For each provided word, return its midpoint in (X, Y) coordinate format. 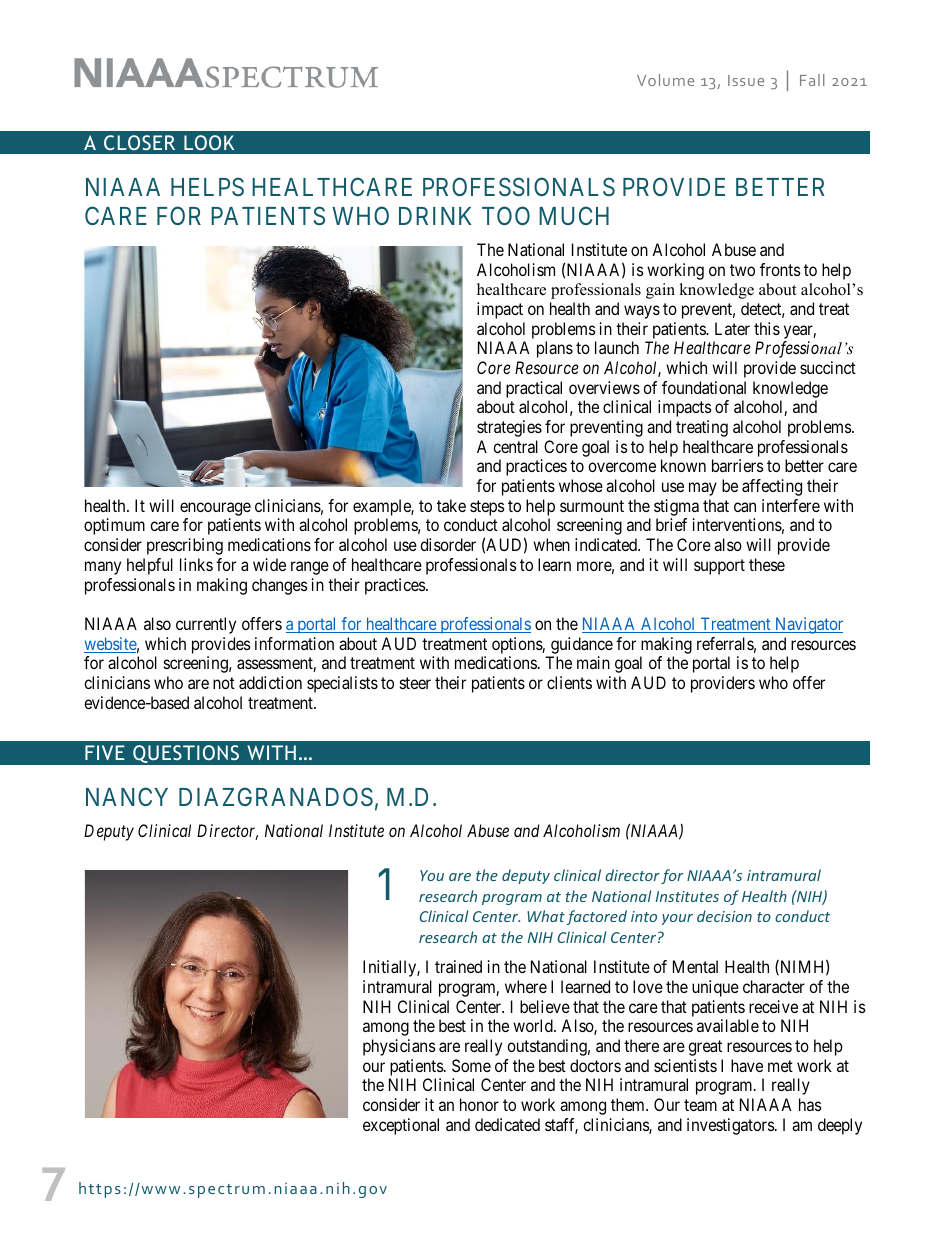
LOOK (209, 142)
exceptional (401, 1126)
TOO (506, 215)
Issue (746, 80)
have (747, 1065)
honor (479, 1104)
